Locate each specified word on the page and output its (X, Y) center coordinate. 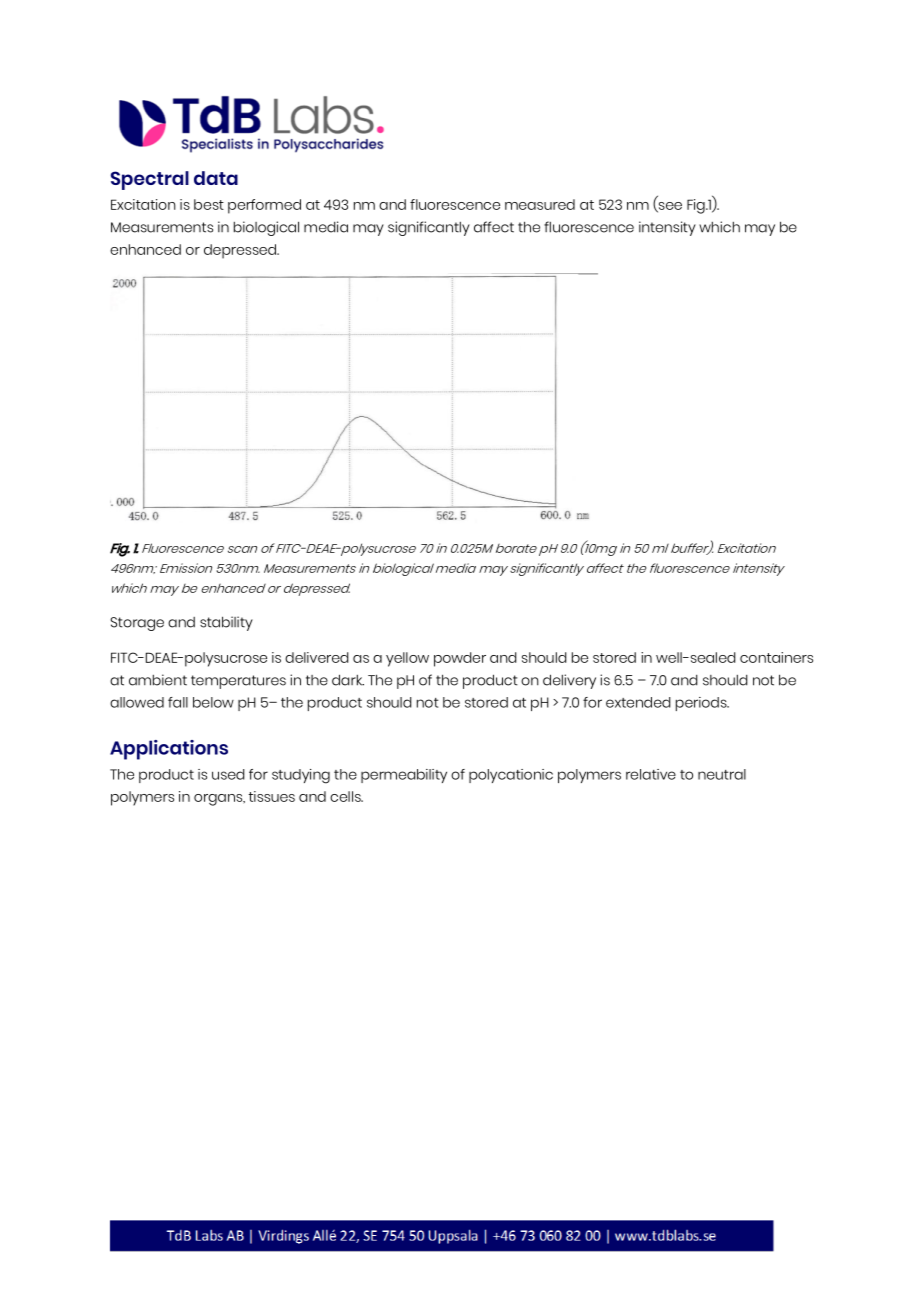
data (216, 178)
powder (460, 659)
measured (540, 204)
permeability (404, 776)
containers (776, 657)
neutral (722, 774)
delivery (569, 681)
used (228, 774)
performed (264, 206)
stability (226, 623)
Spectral (150, 180)
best (209, 204)
